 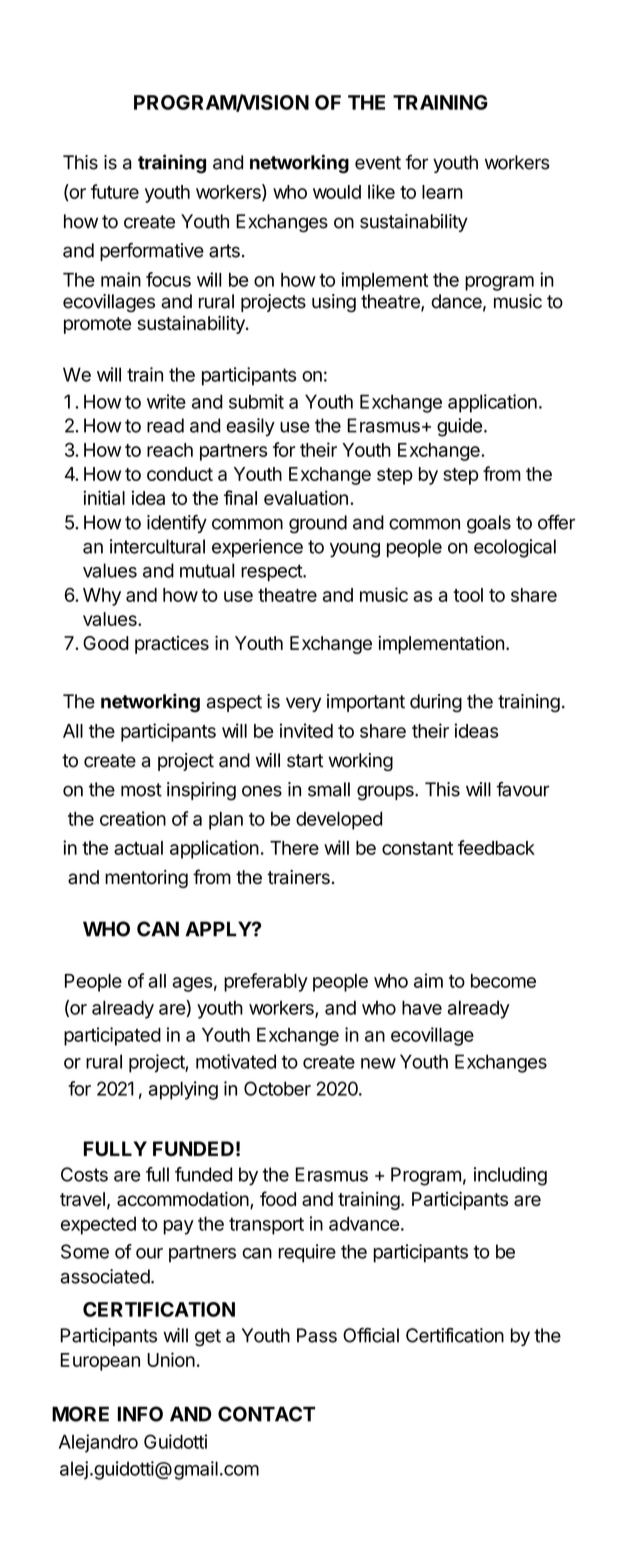 What do you see at coordinates (442, 192) in the screenshot?
I see `learn` at bounding box center [442, 192].
